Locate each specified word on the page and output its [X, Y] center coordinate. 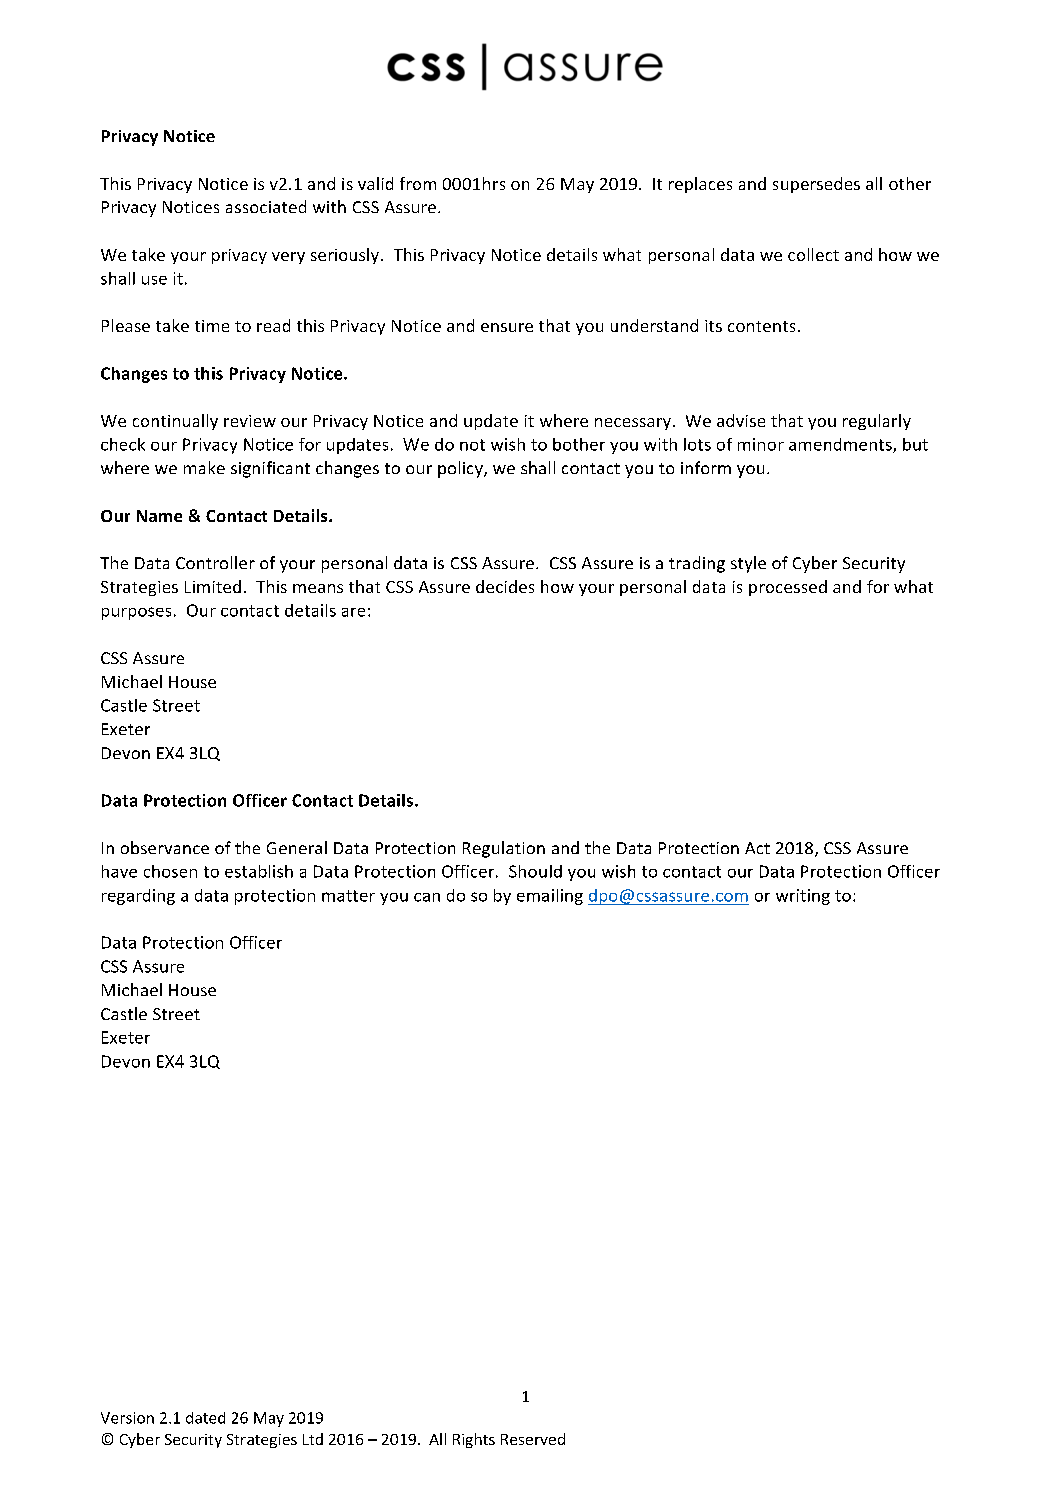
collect [813, 254]
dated [205, 1418]
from [418, 183]
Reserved [533, 1439]
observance [165, 847]
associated [266, 206]
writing [803, 897]
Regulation [504, 849]
